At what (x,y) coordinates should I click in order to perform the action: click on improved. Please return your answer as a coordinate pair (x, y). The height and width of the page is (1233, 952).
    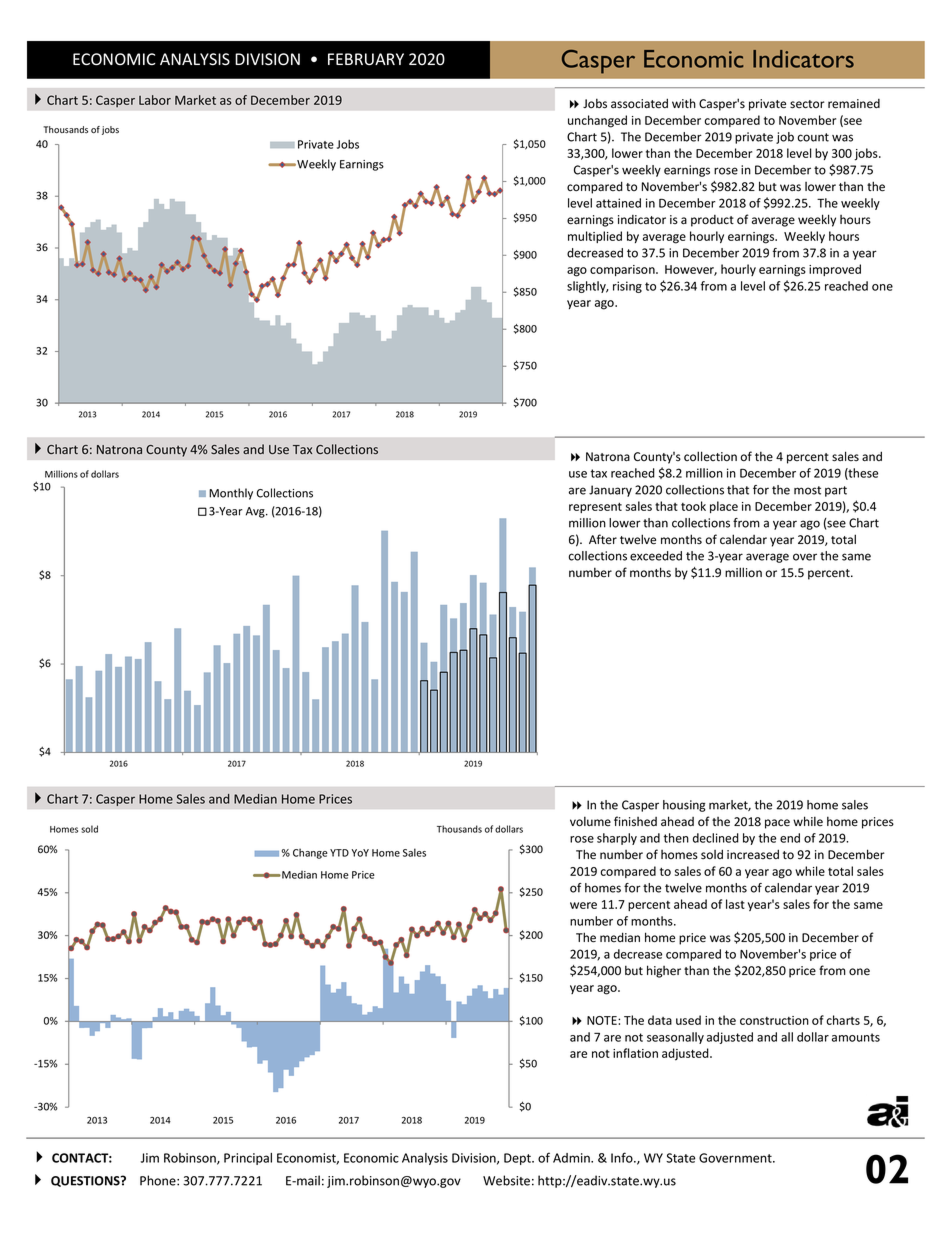
    Looking at the image, I should click on (835, 270).
